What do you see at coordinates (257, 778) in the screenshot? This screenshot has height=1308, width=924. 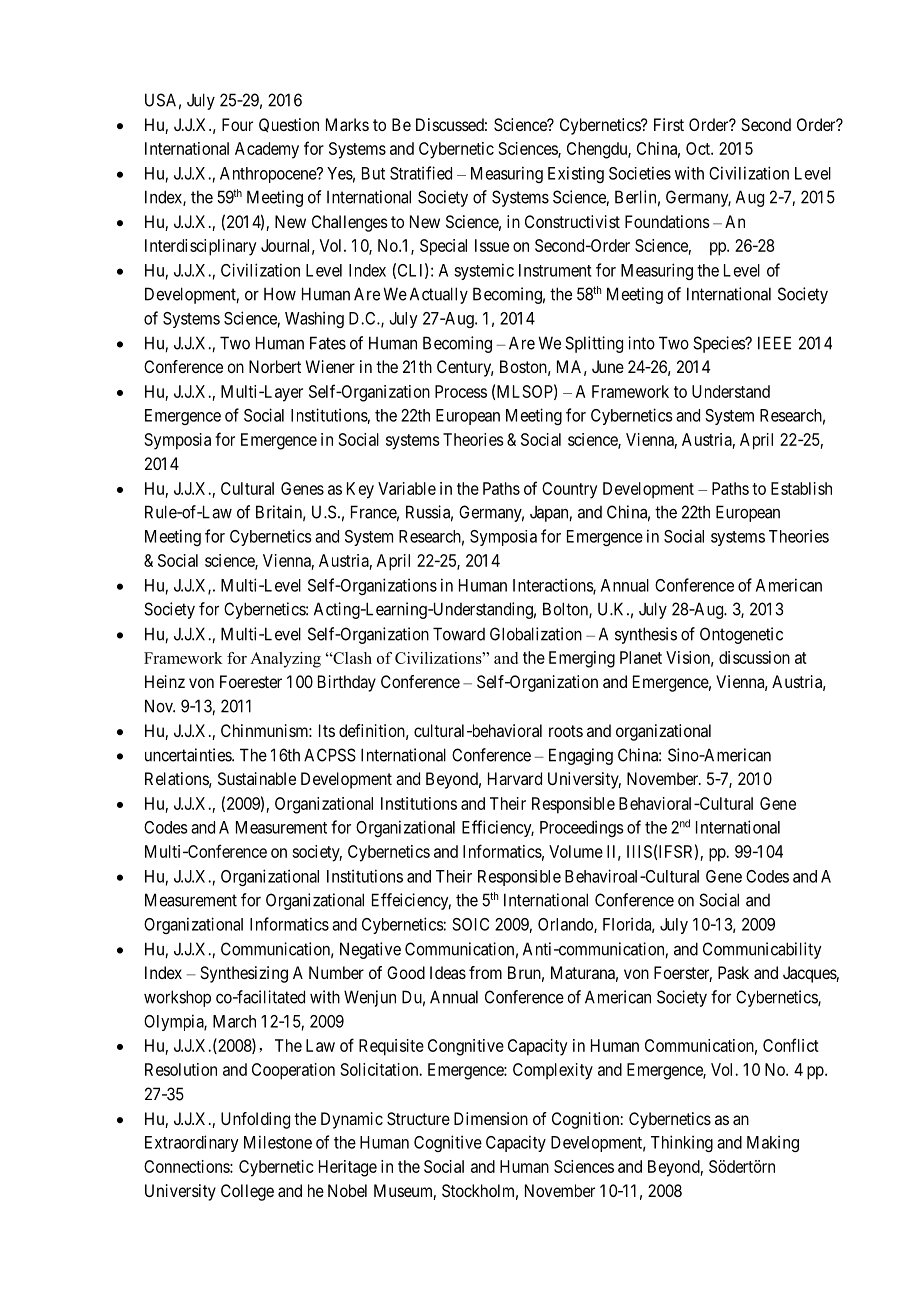 I see `Sustainable` at bounding box center [257, 778].
